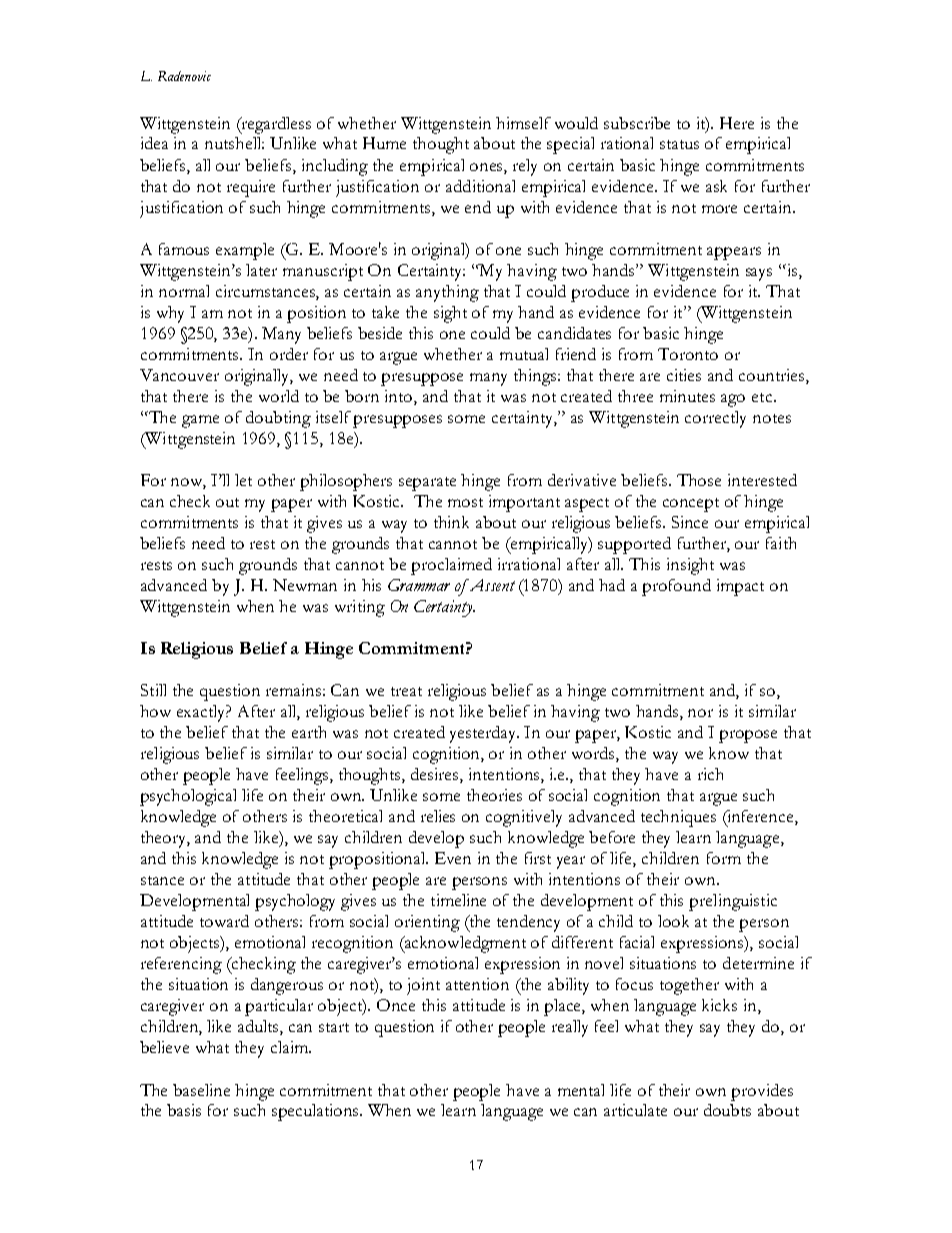  I want to click on status, so click(679, 144).
